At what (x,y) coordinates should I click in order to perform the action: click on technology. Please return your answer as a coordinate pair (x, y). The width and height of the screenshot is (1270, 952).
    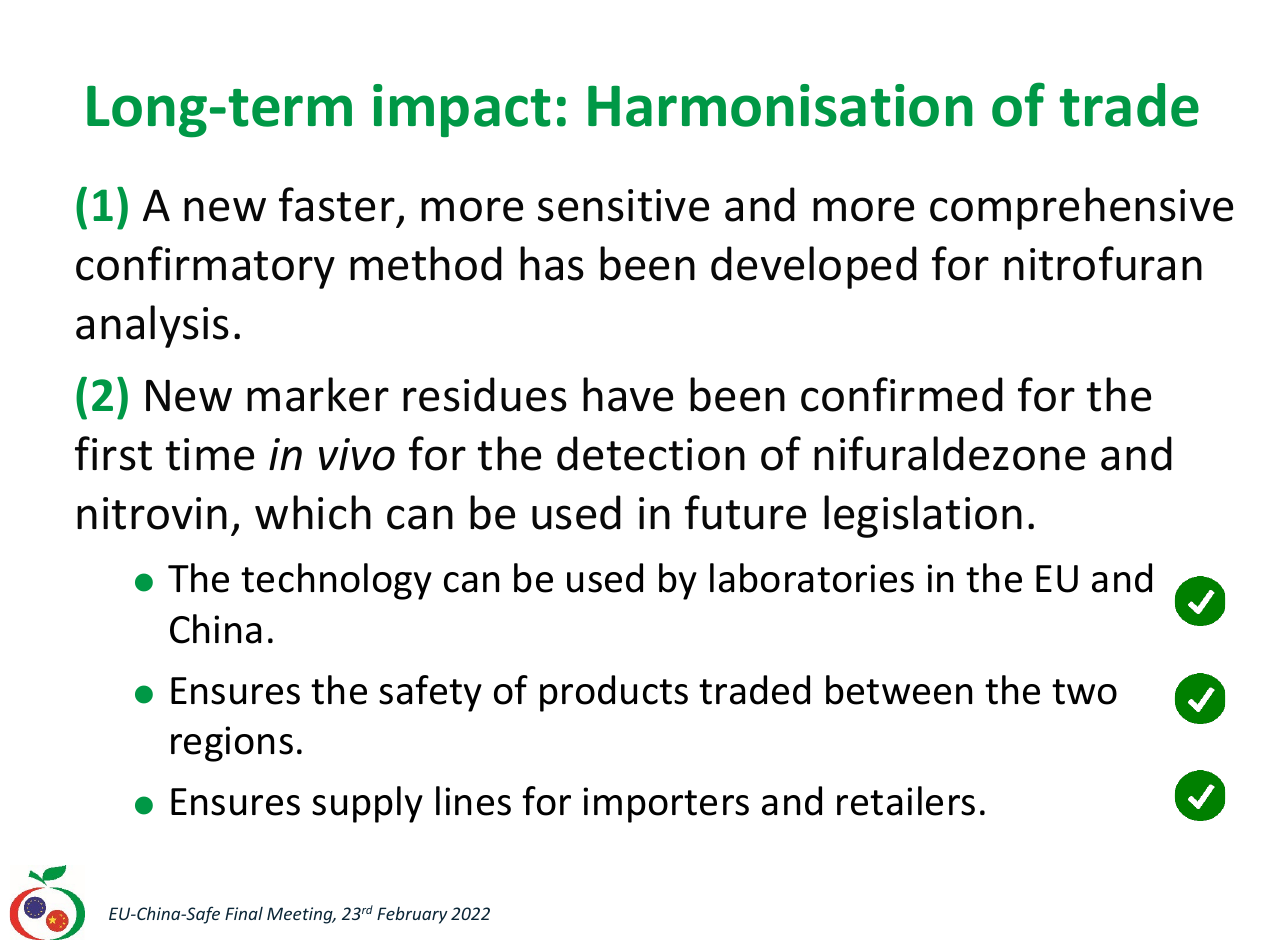
    Looking at the image, I should click on (336, 581).
